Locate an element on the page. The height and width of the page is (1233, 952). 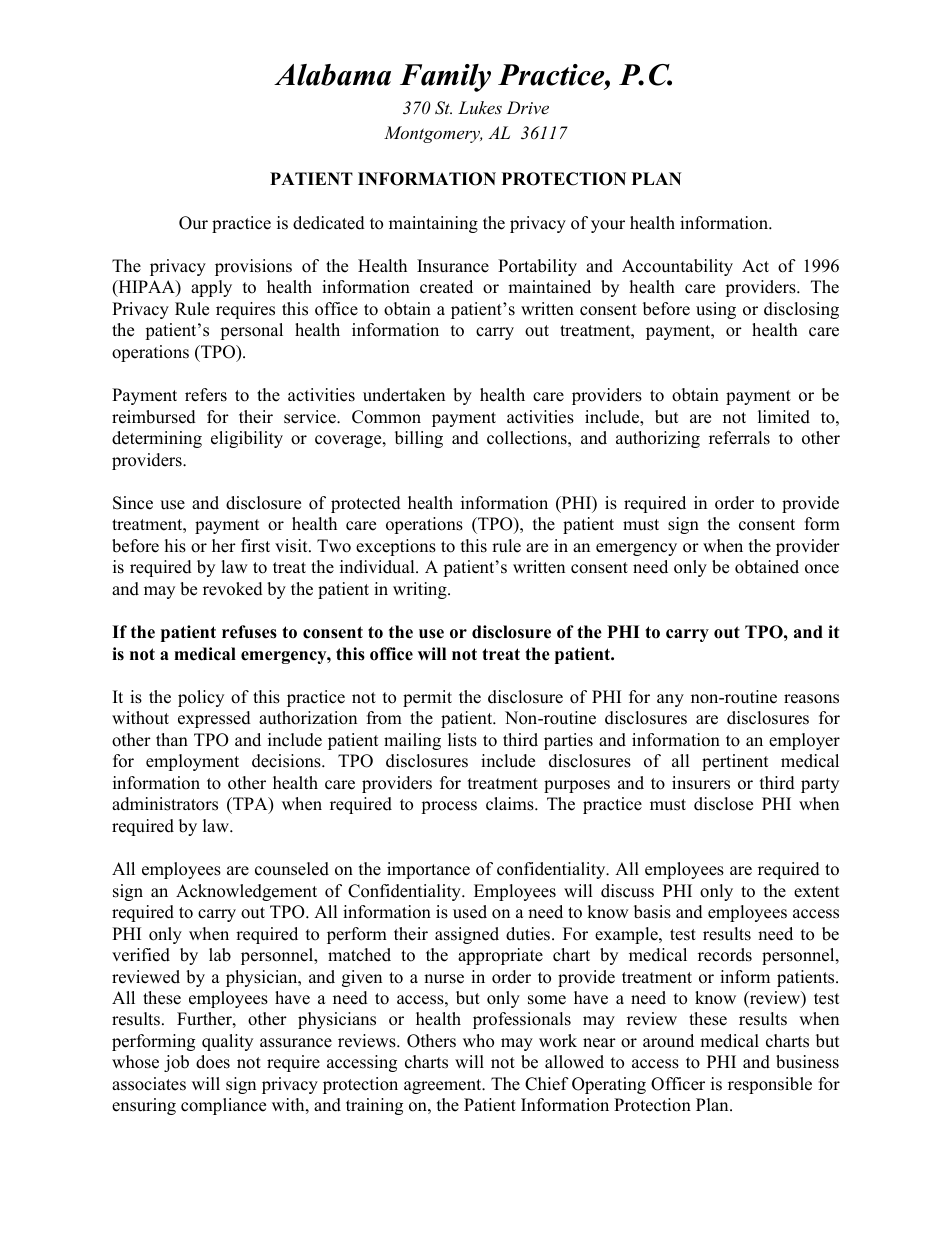
agreement is located at coordinates (444, 1086).
